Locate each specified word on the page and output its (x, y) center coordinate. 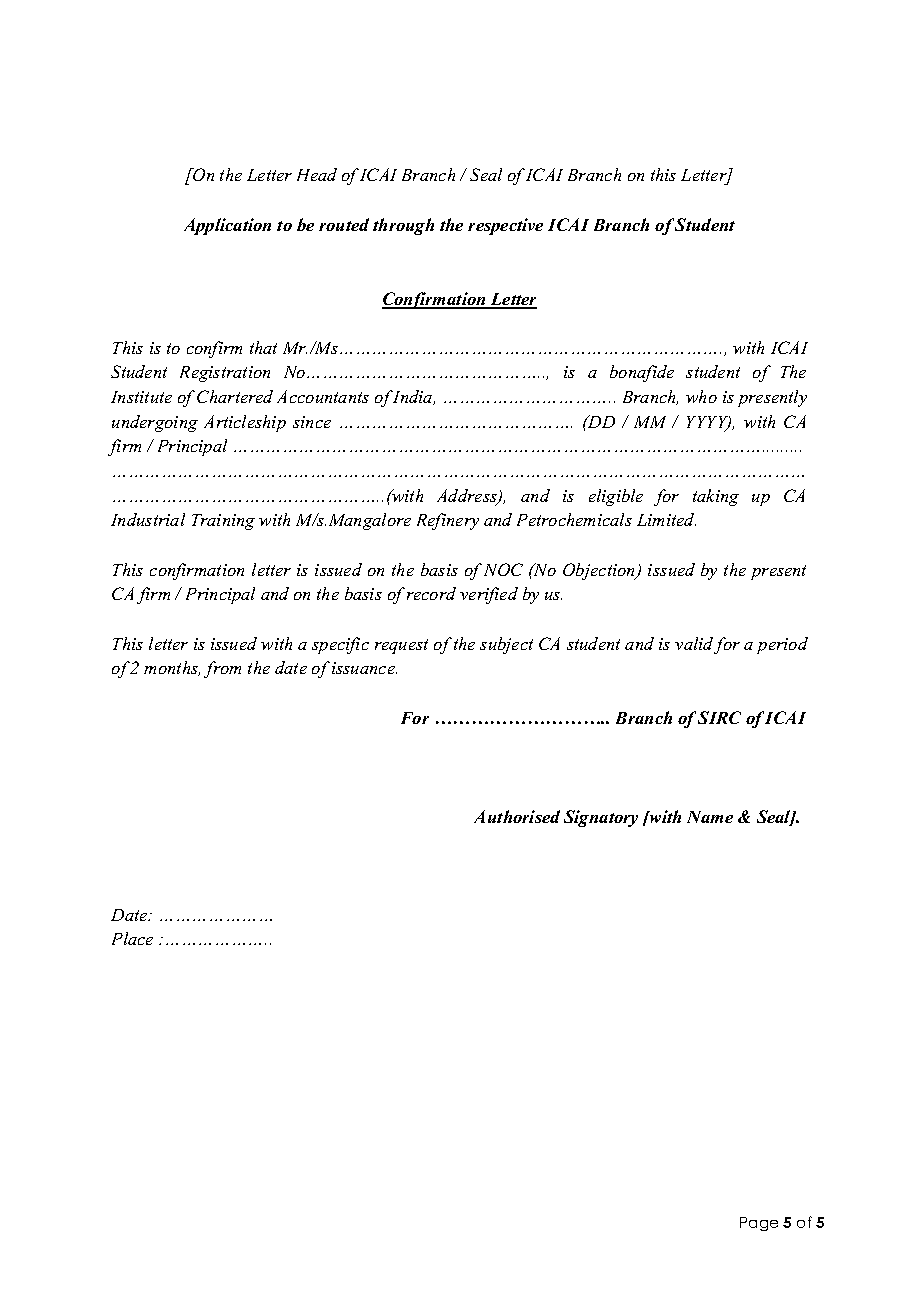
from (222, 669)
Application (227, 226)
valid (695, 645)
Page (759, 1224)
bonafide (642, 373)
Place (132, 938)
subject (506, 645)
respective (505, 226)
